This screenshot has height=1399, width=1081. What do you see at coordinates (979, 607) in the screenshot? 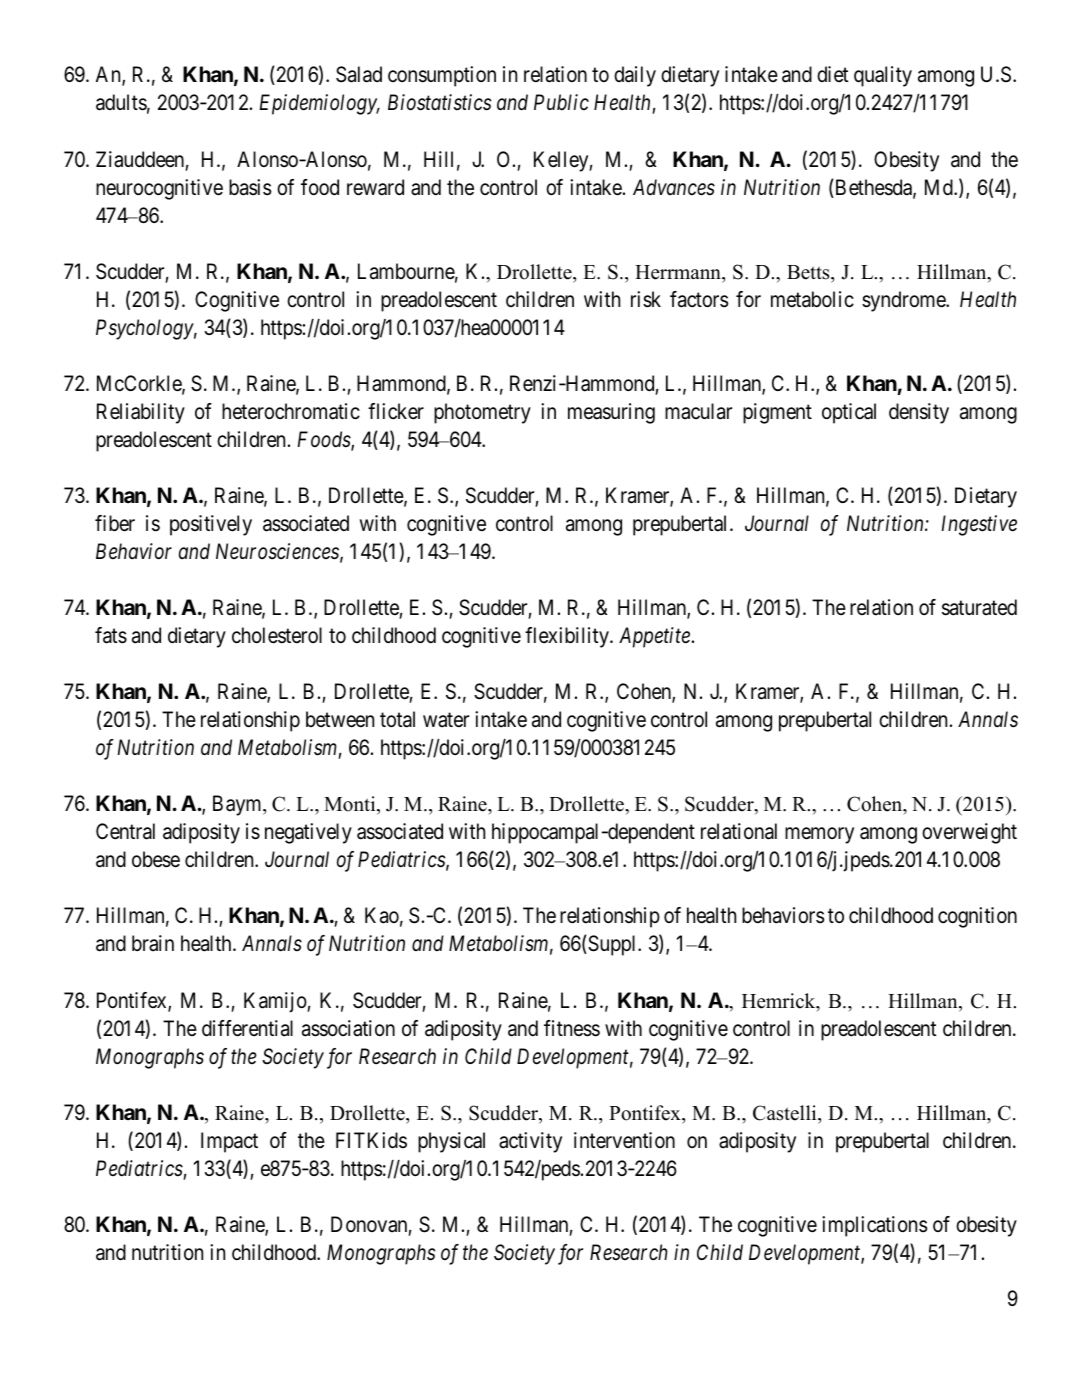
I see `saturated` at bounding box center [979, 607].
